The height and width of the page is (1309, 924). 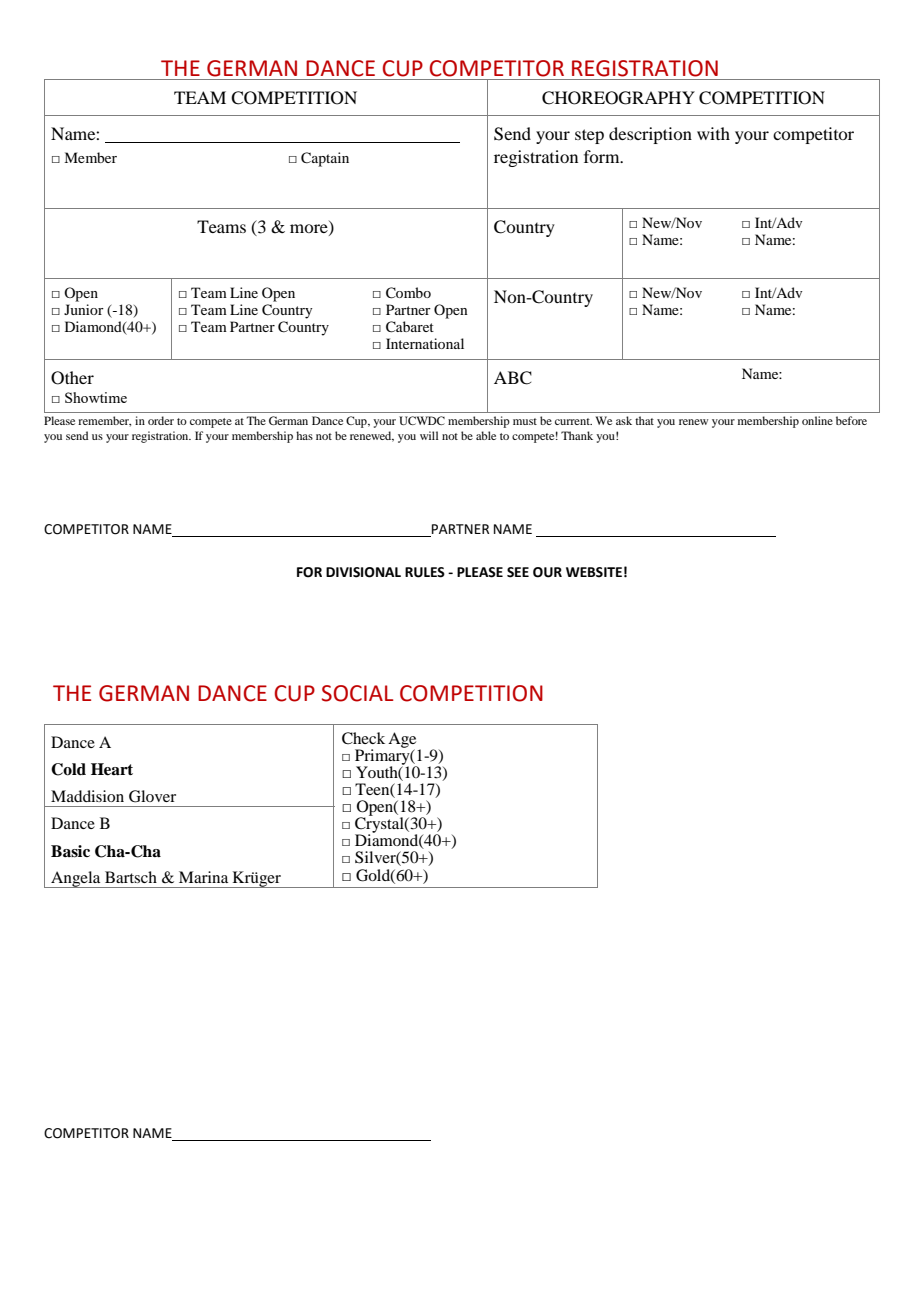 I want to click on Marina, so click(x=203, y=877).
